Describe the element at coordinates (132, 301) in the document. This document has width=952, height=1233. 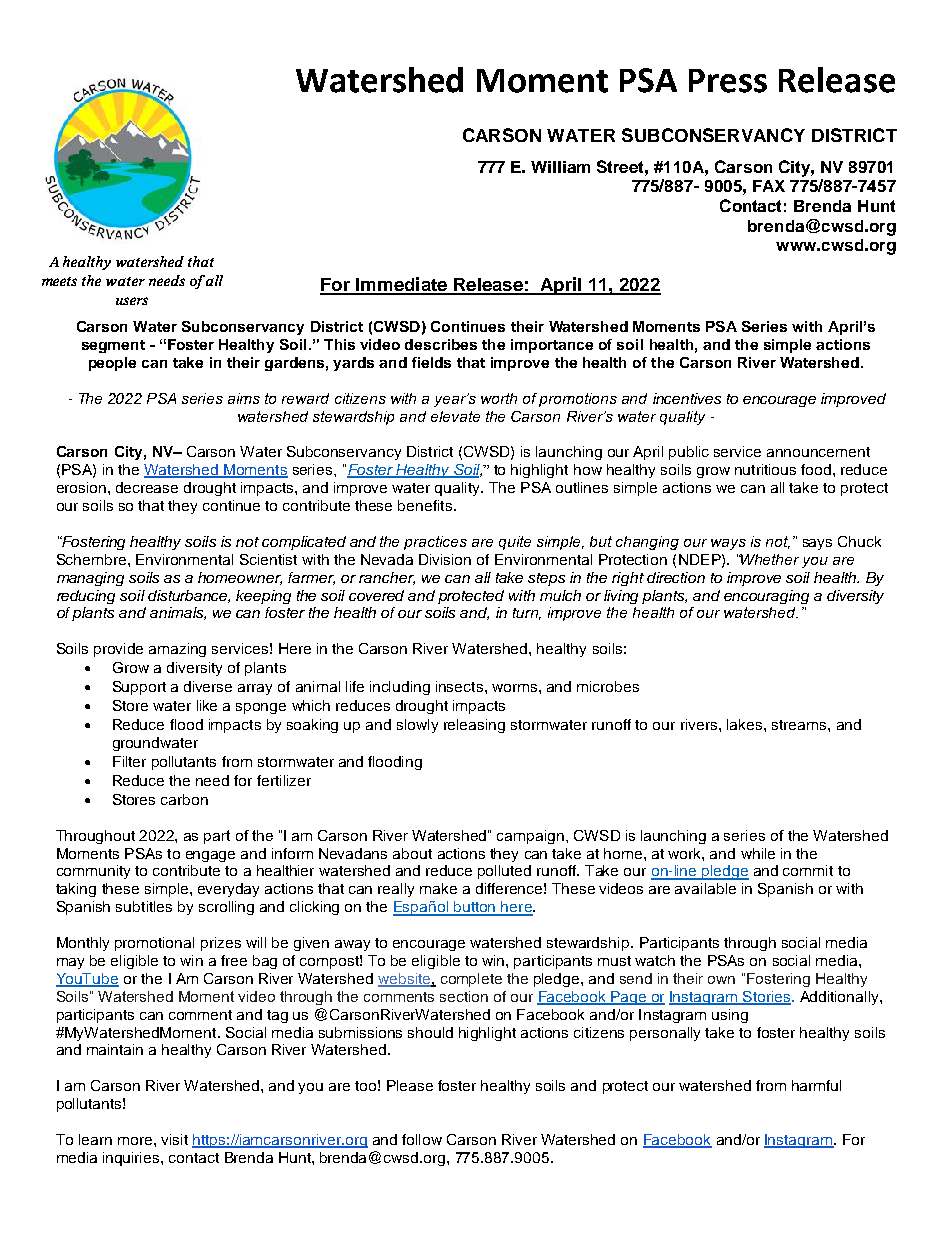
I see `users` at that location.
